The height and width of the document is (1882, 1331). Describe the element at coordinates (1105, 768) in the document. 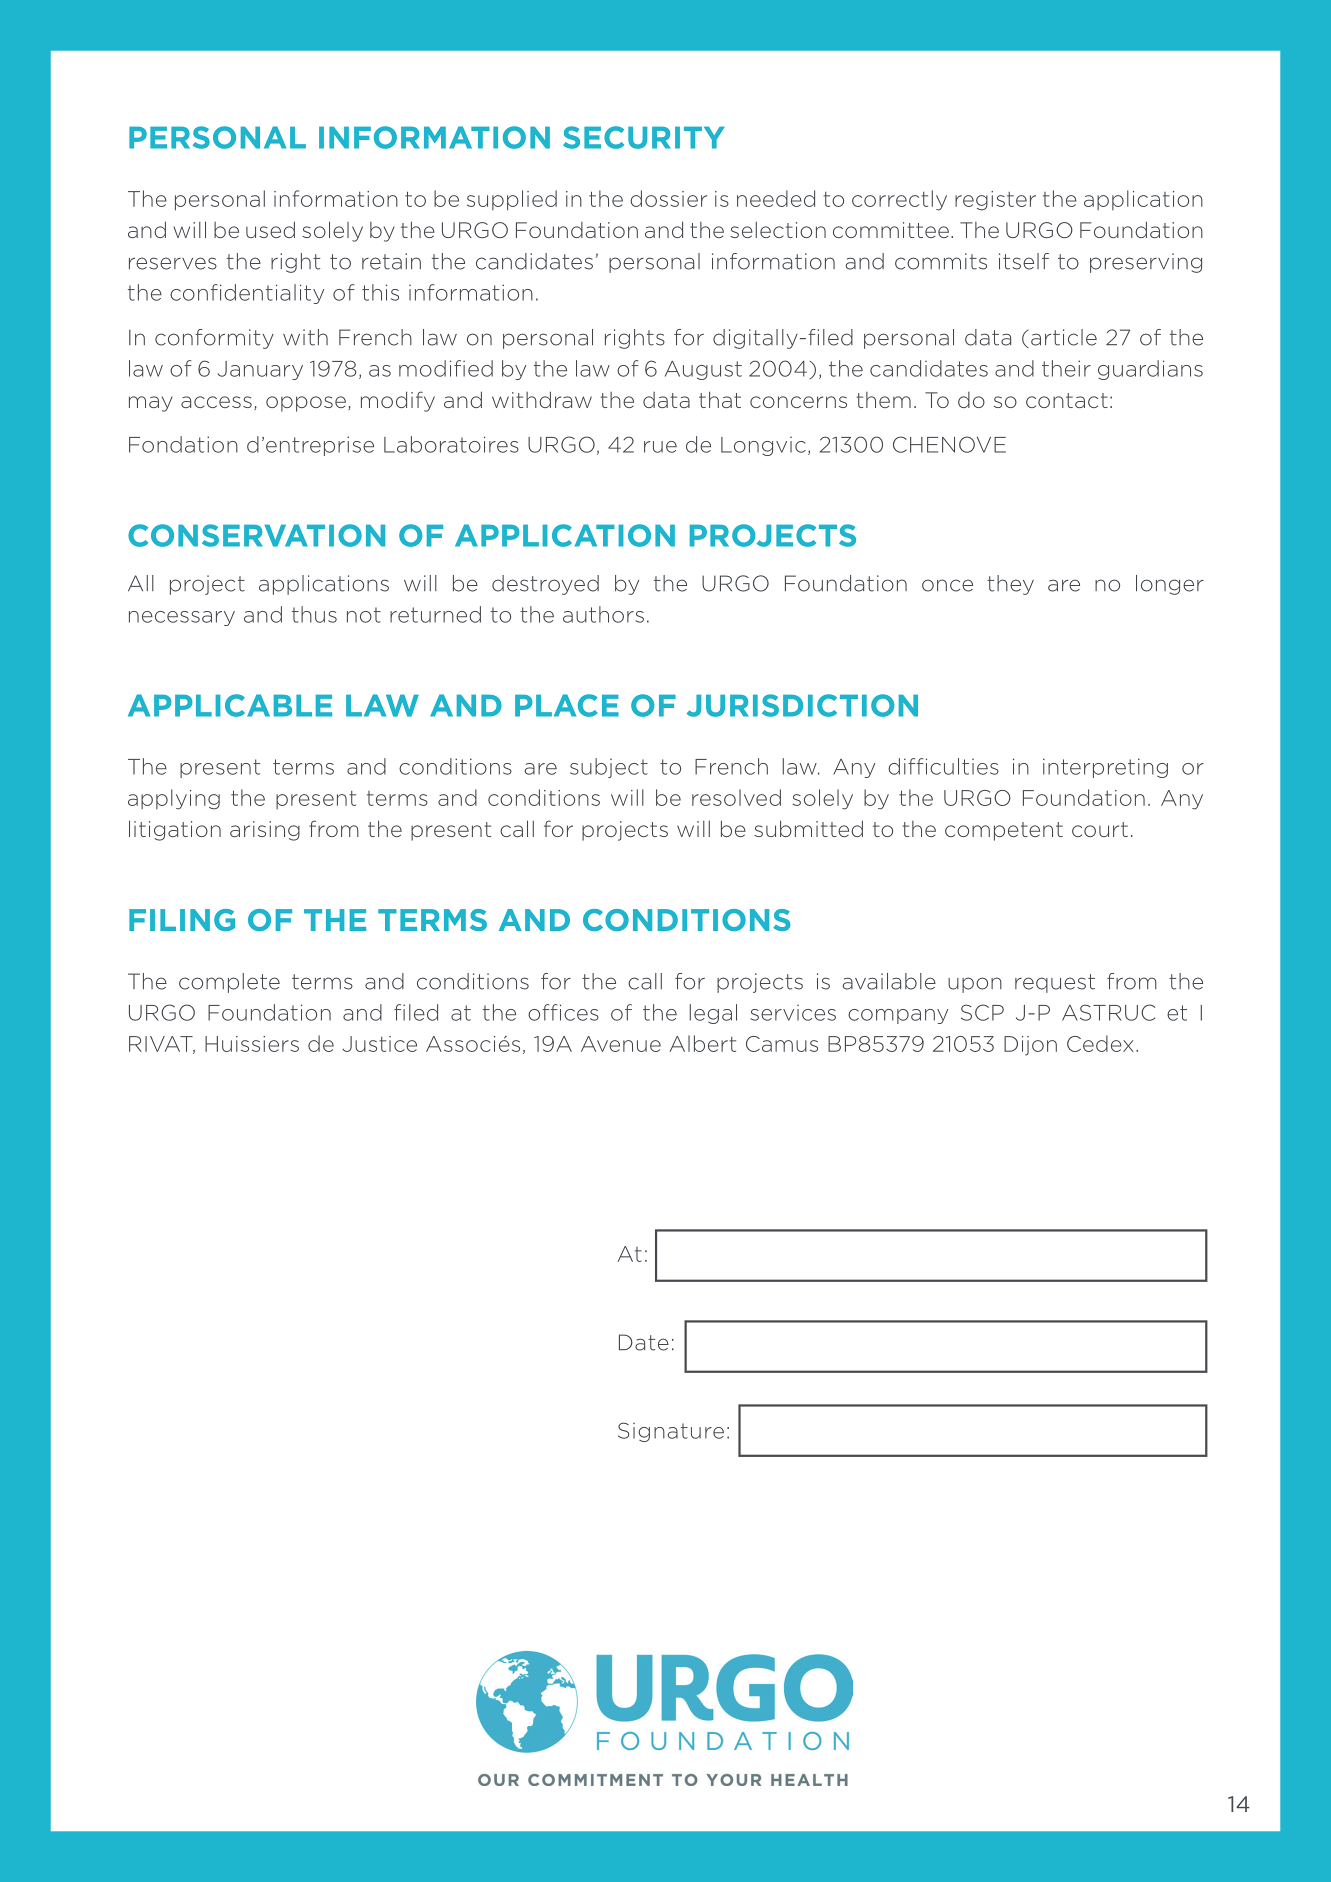

I see `interpreting` at that location.
